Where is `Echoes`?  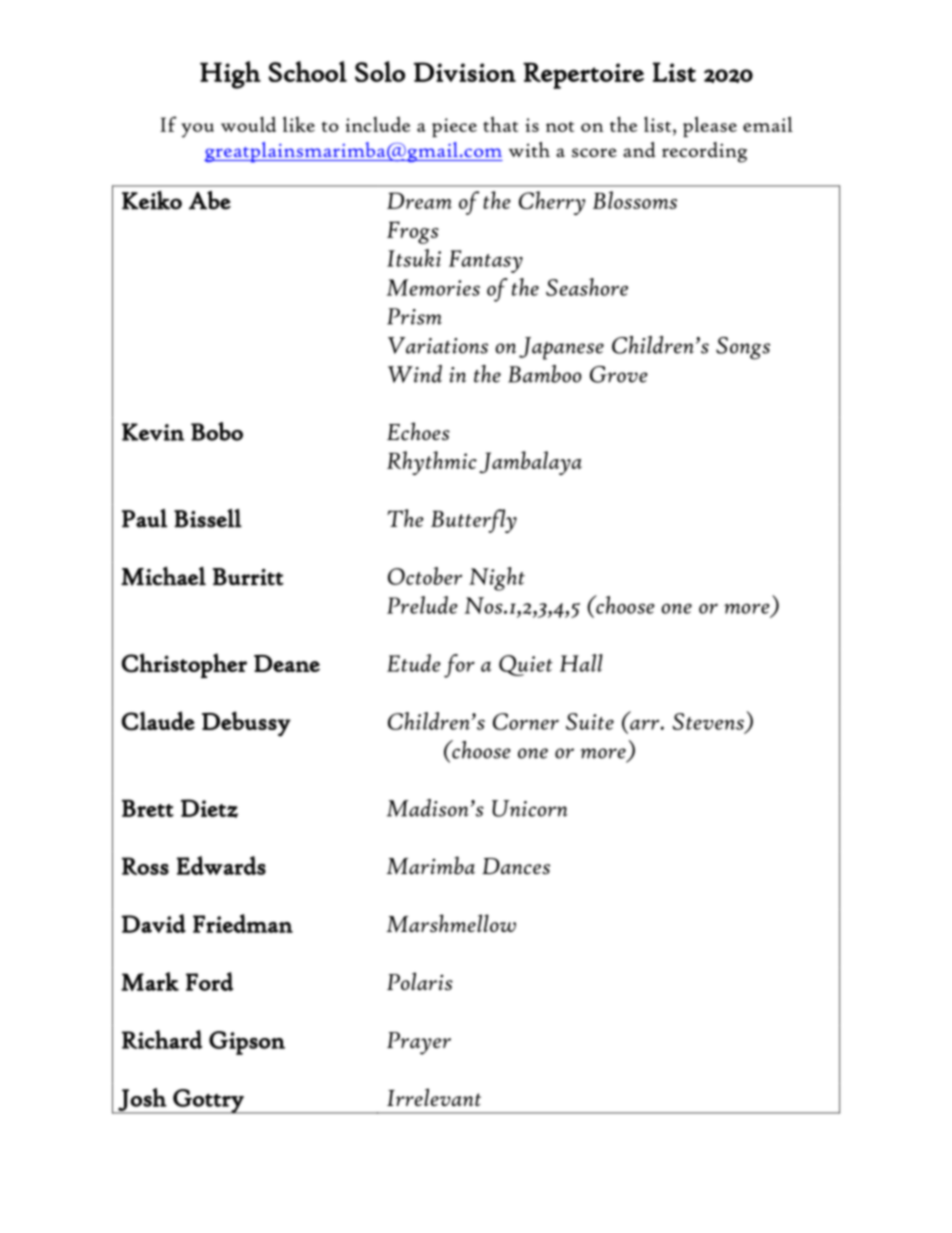
Echoes is located at coordinates (418, 431).
